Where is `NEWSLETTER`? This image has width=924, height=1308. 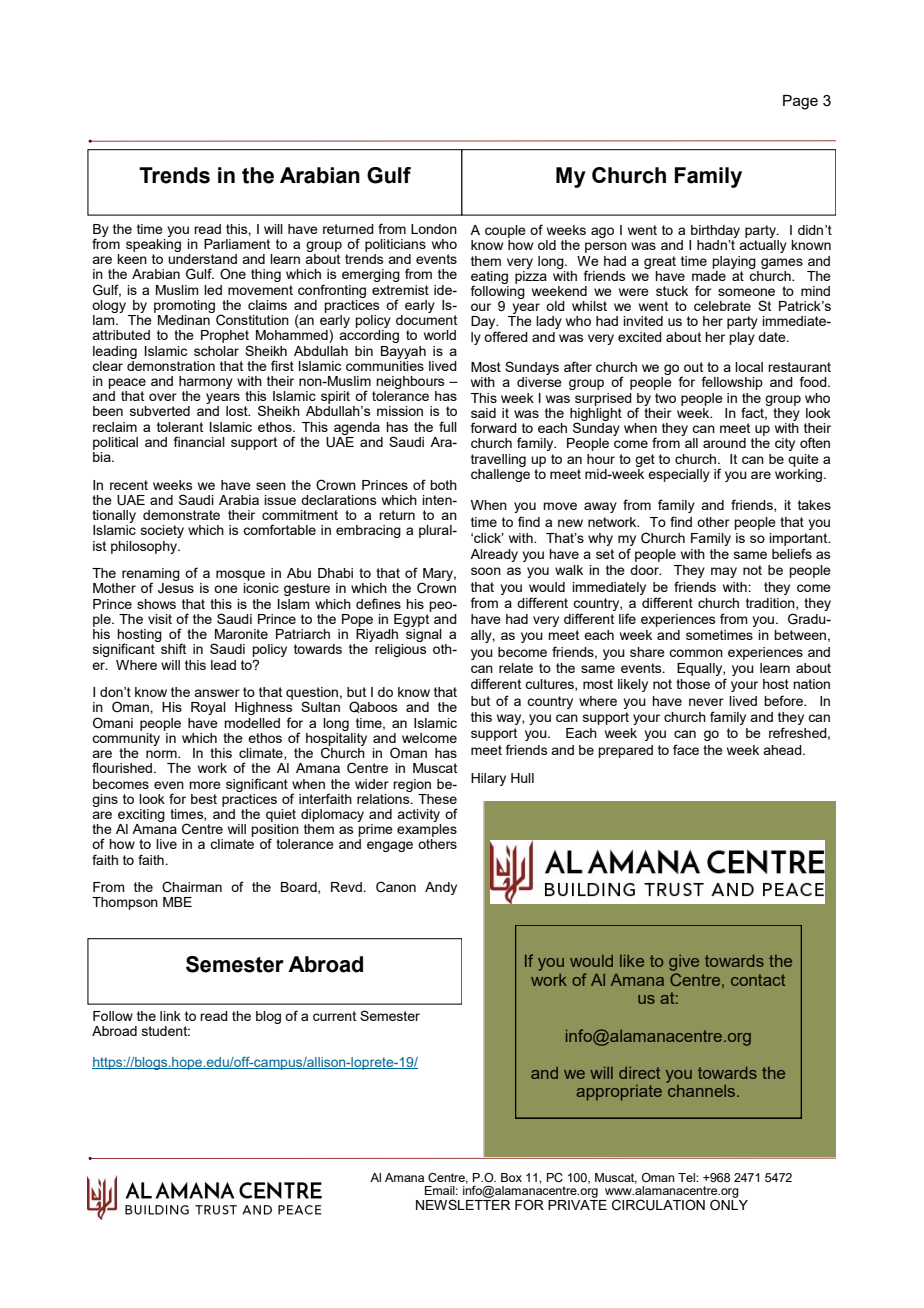
NEWSLETTER is located at coordinates (463, 1203).
